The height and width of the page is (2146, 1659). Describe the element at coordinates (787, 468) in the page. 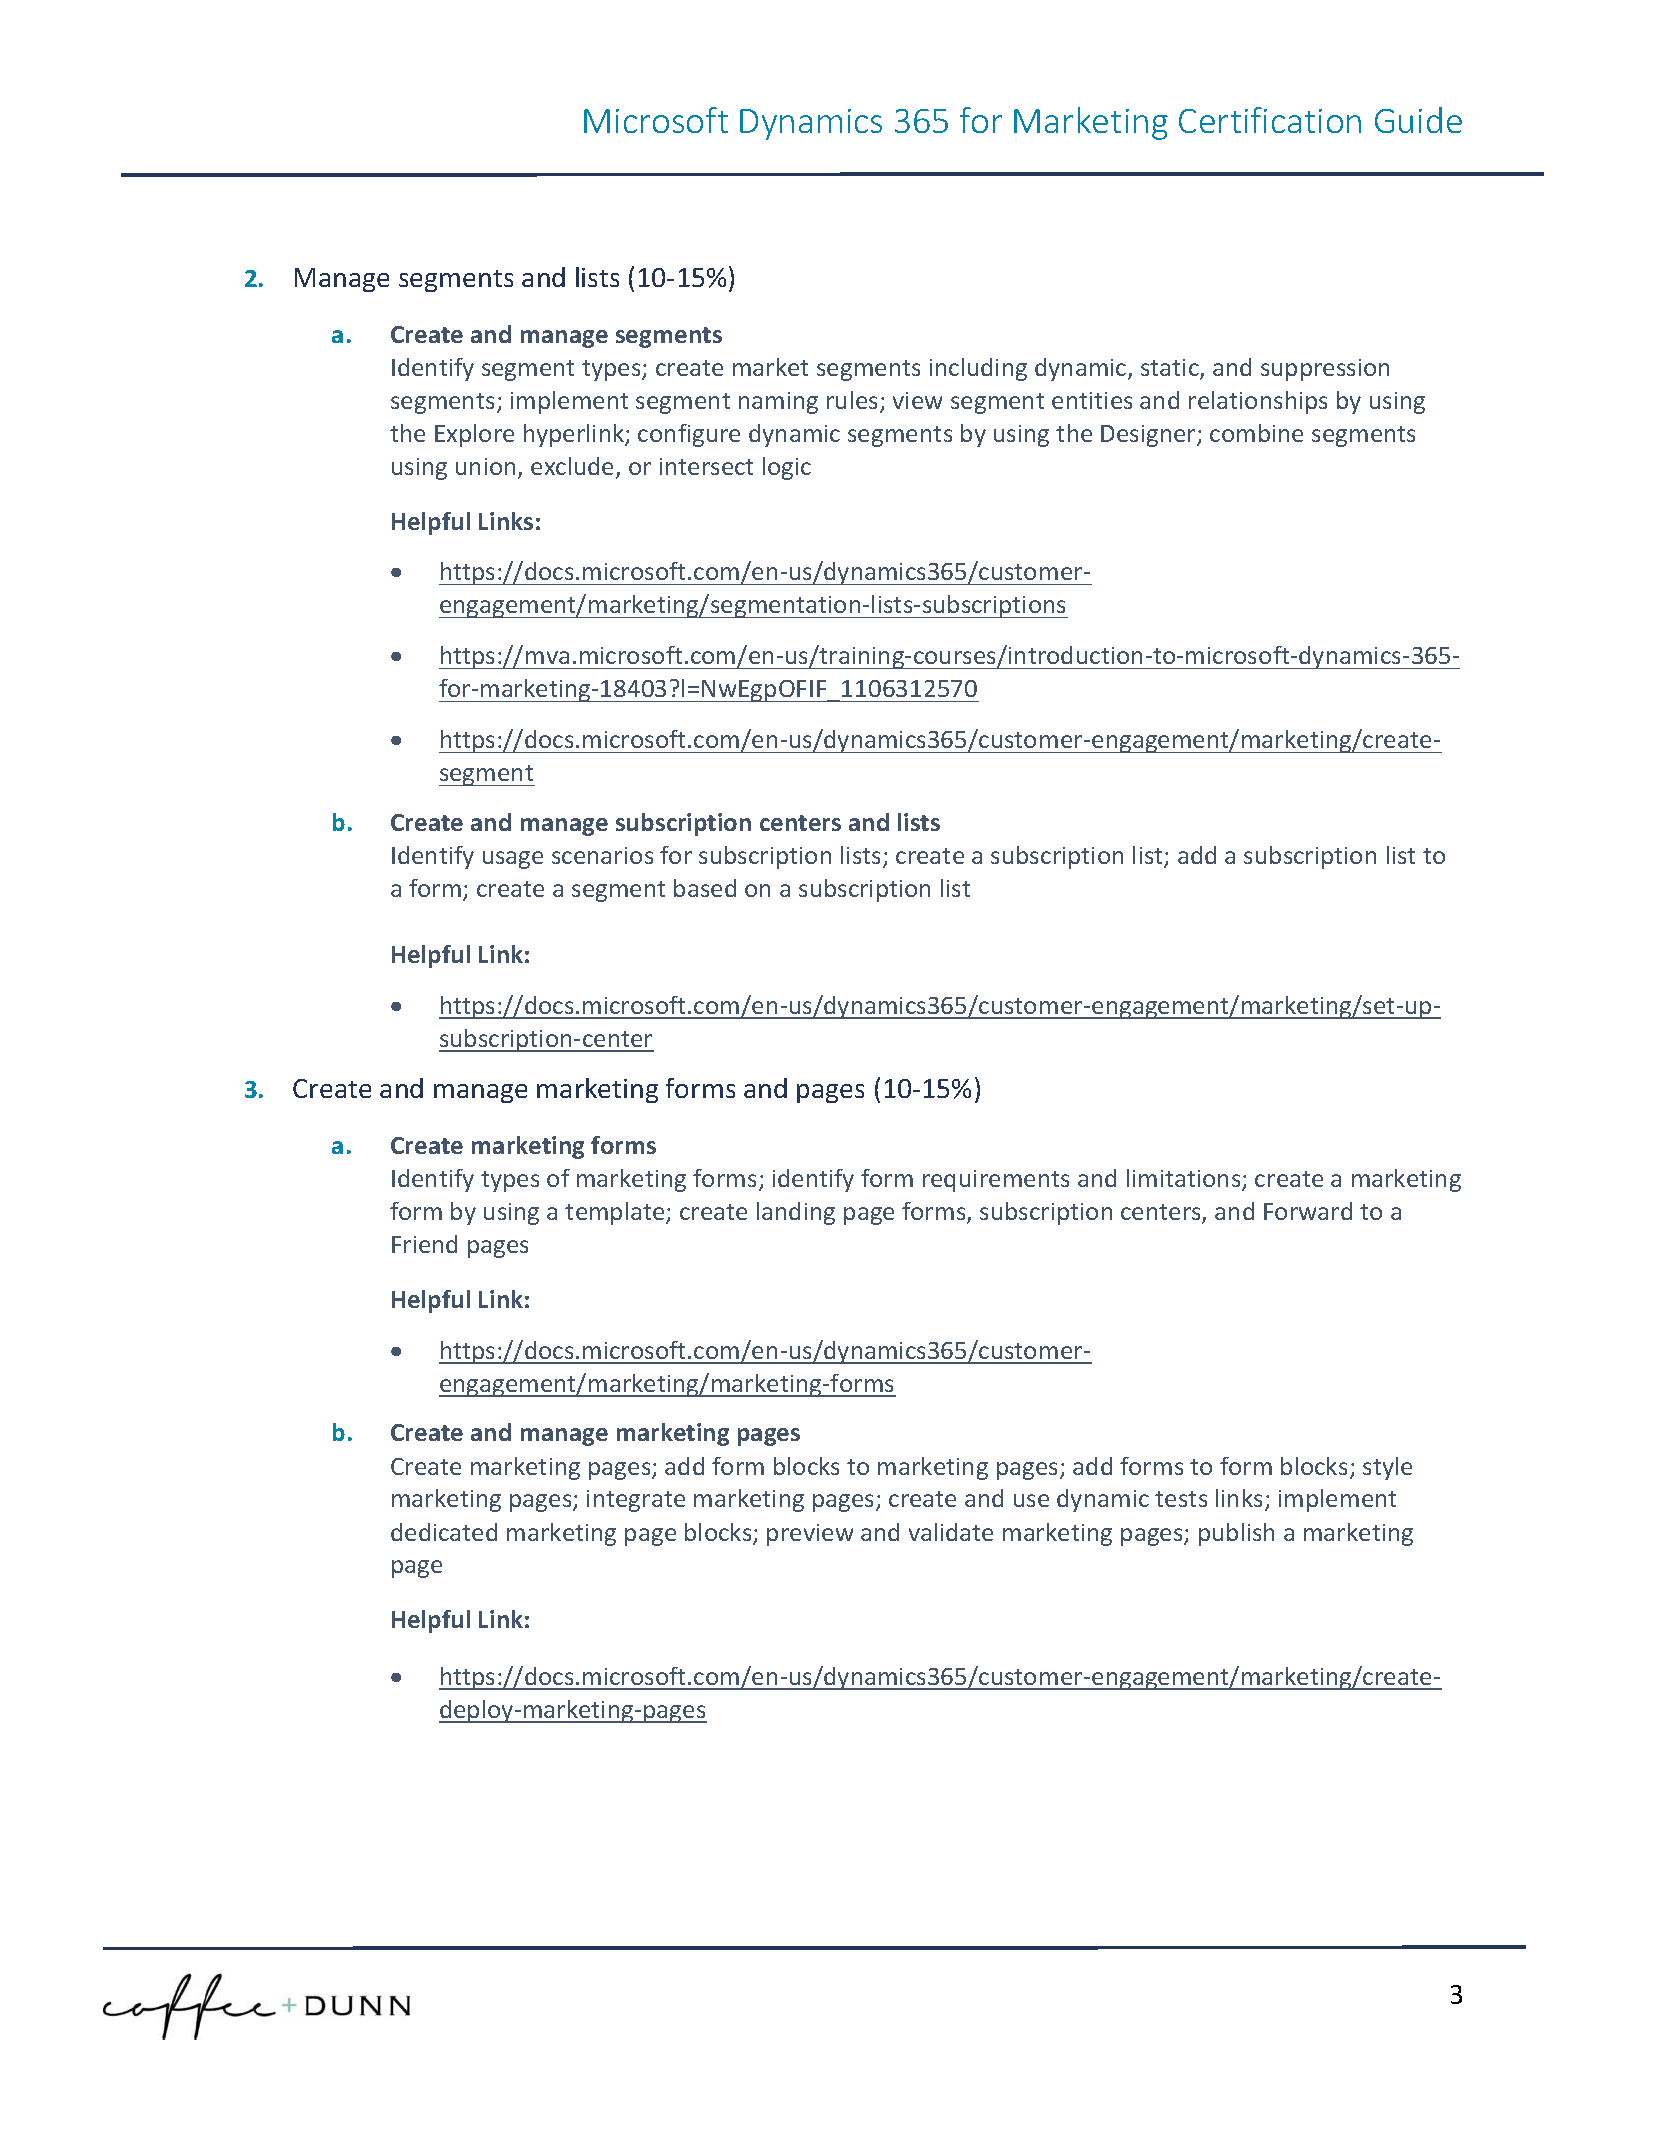

I see `logic` at that location.
